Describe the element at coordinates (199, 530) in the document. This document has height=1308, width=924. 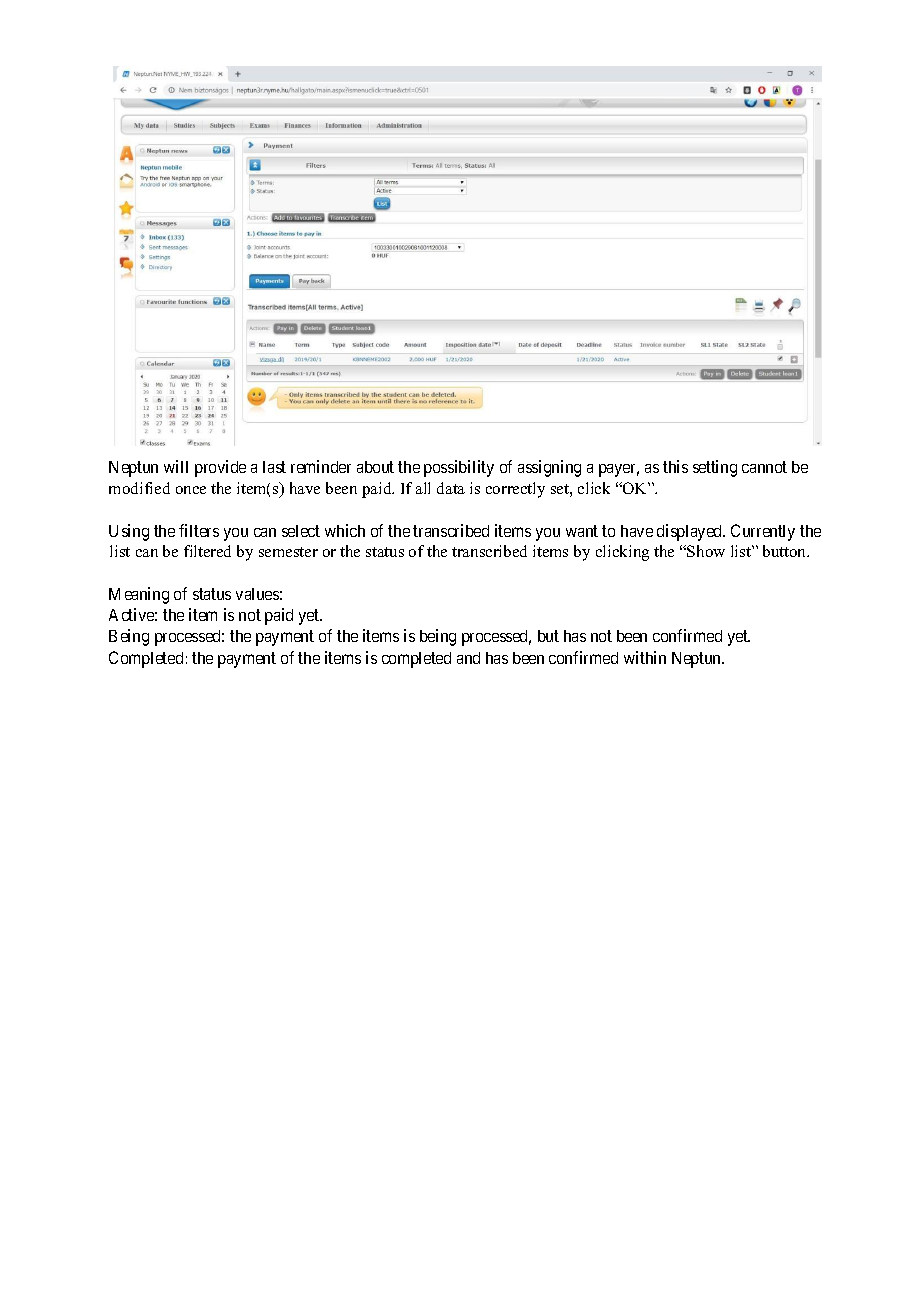
I see `filters` at that location.
